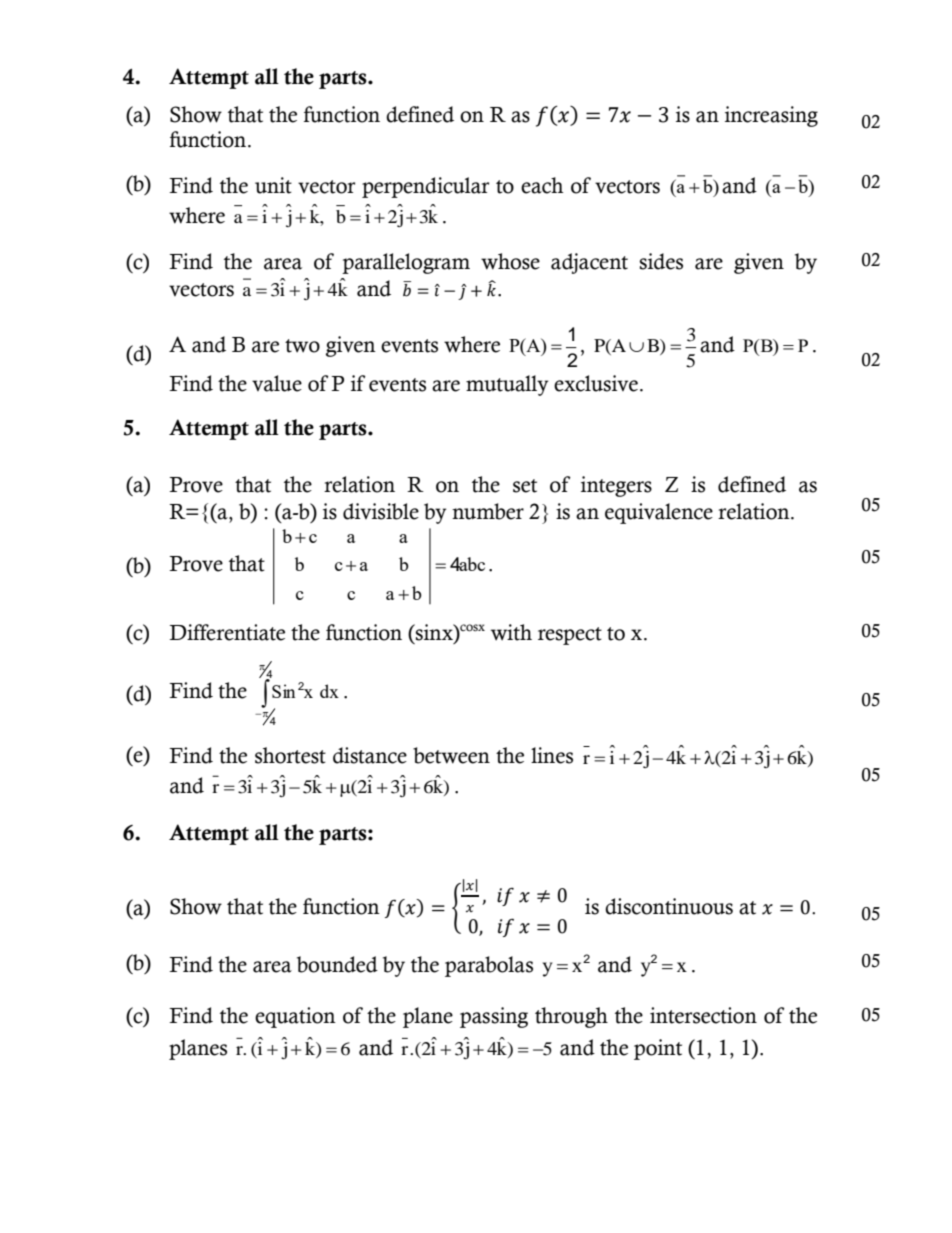 The width and height of the document is (952, 1233). I want to click on divisible, so click(381, 511).
